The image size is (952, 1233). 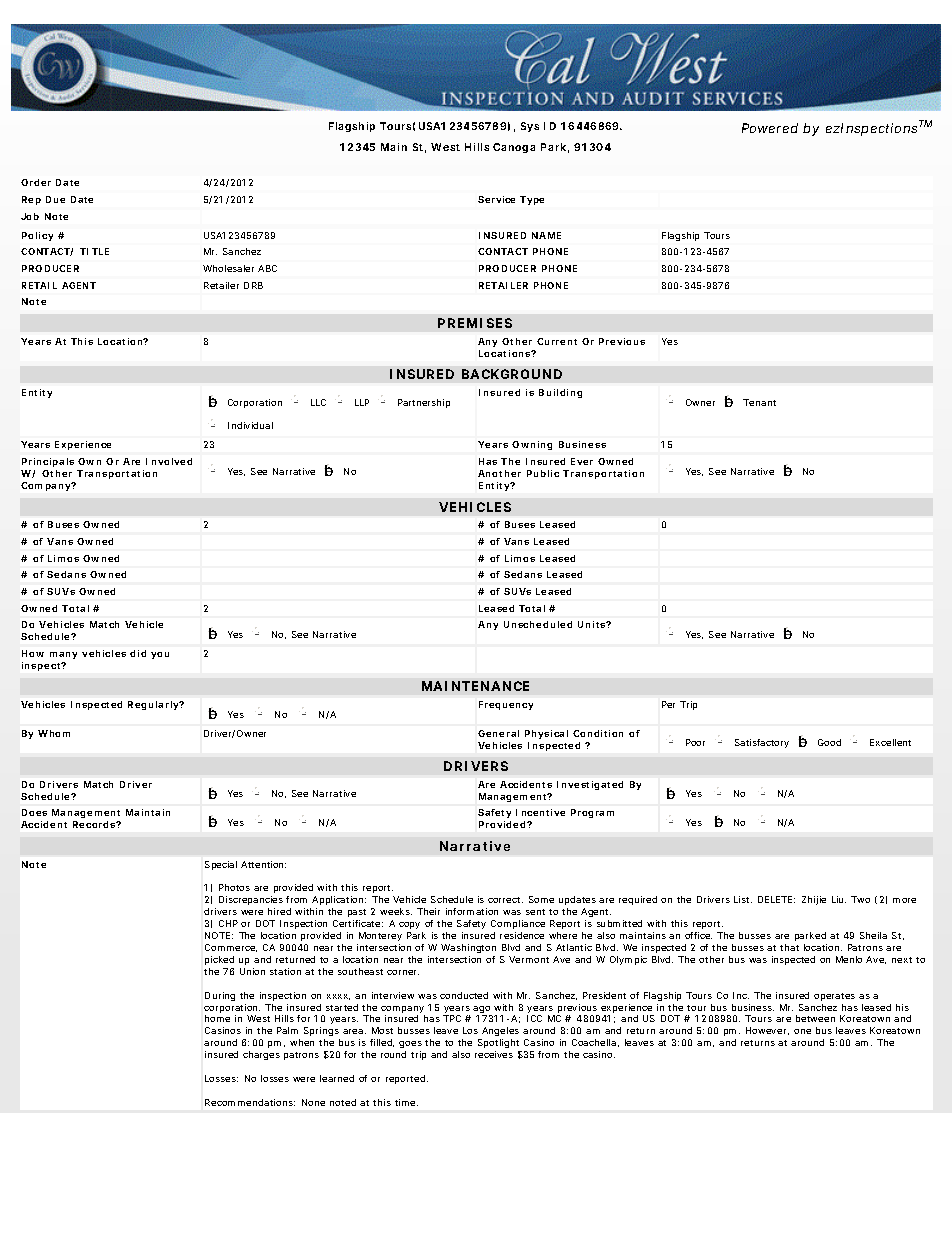 I want to click on Frequency, so click(x=506, y=705).
